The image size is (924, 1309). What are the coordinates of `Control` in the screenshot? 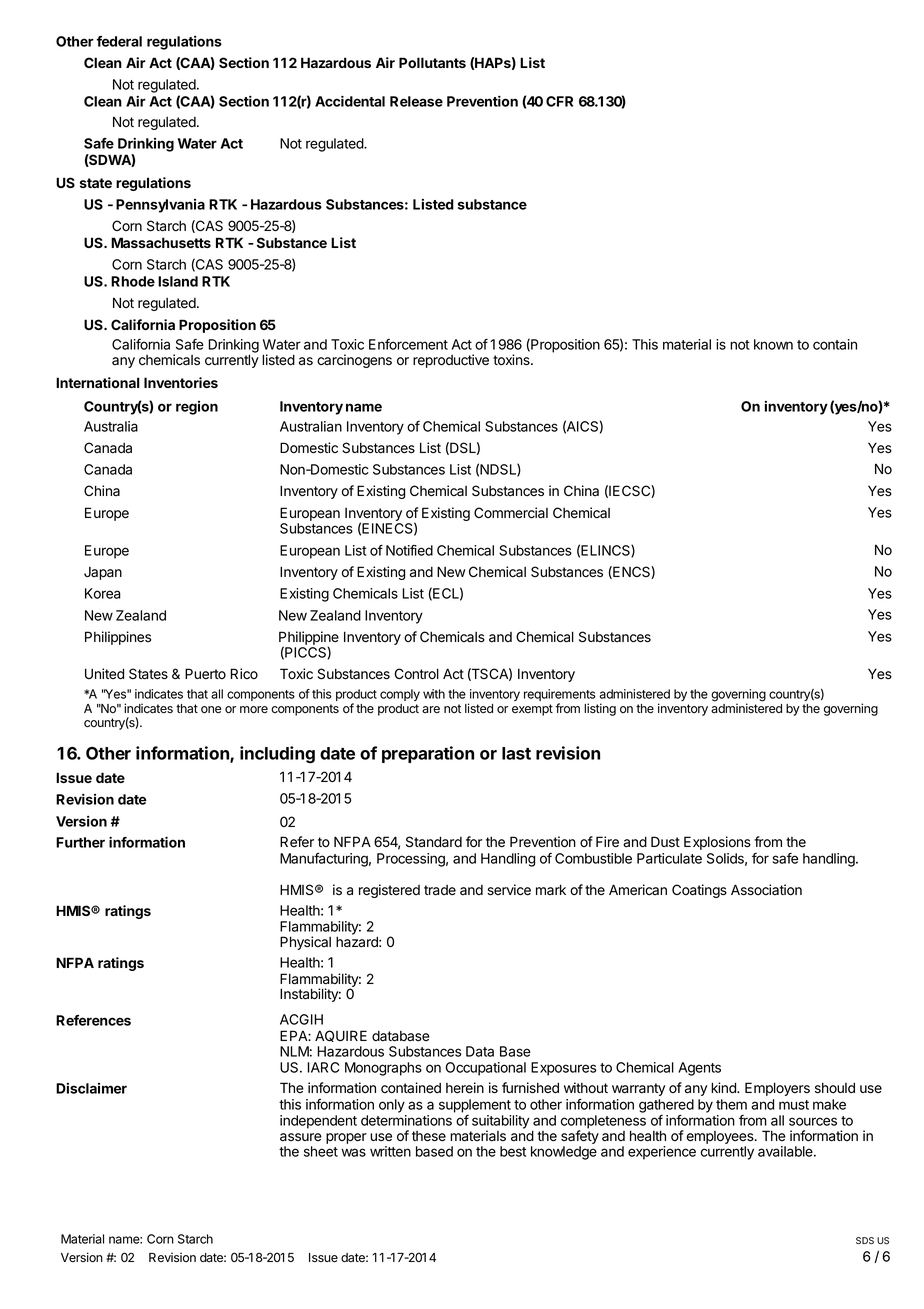 It's located at (417, 674).
